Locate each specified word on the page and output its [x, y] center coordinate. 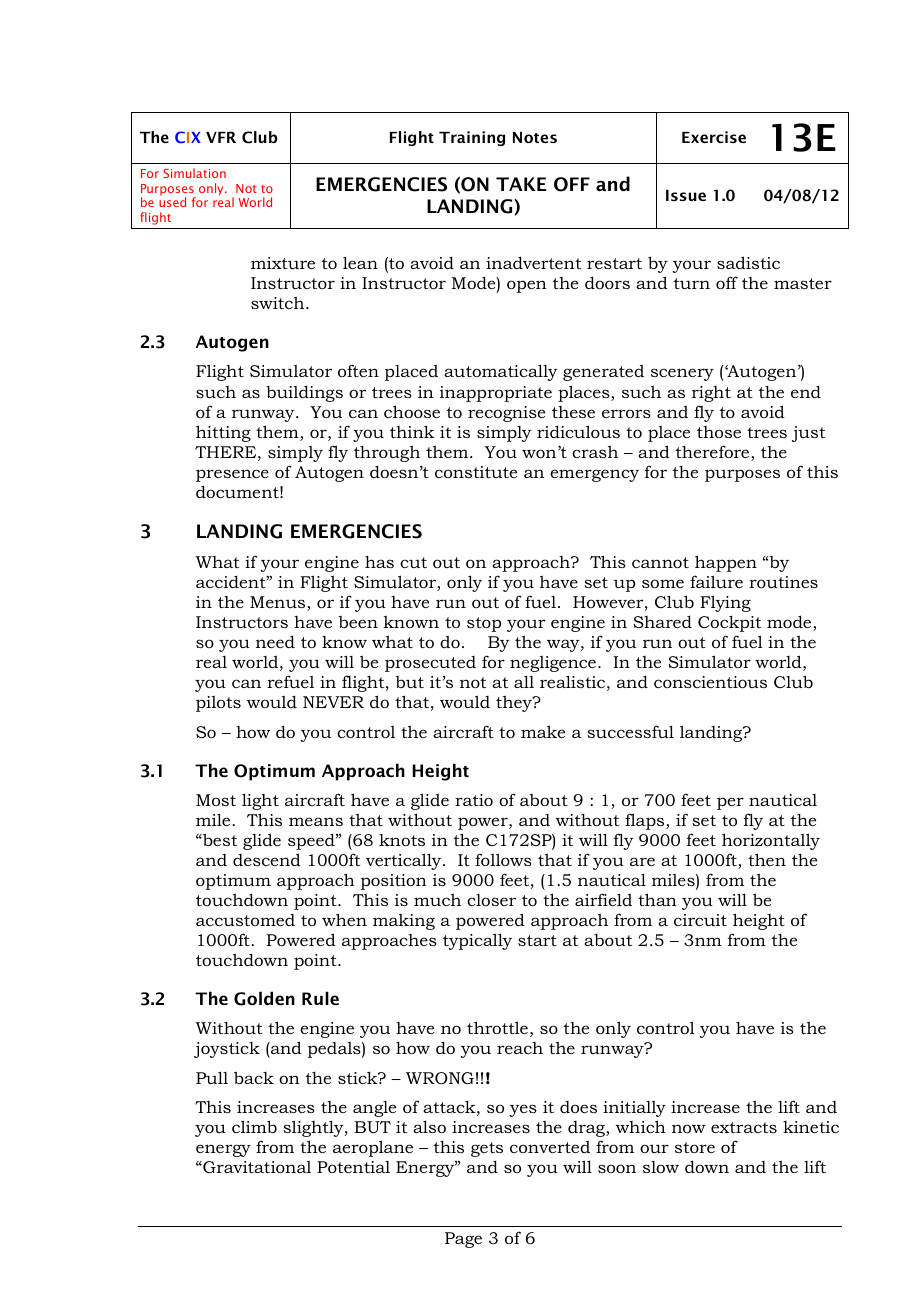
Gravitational [256, 1167]
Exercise [714, 137]
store [695, 1147]
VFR [221, 137]
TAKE [521, 184]
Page [463, 1240]
